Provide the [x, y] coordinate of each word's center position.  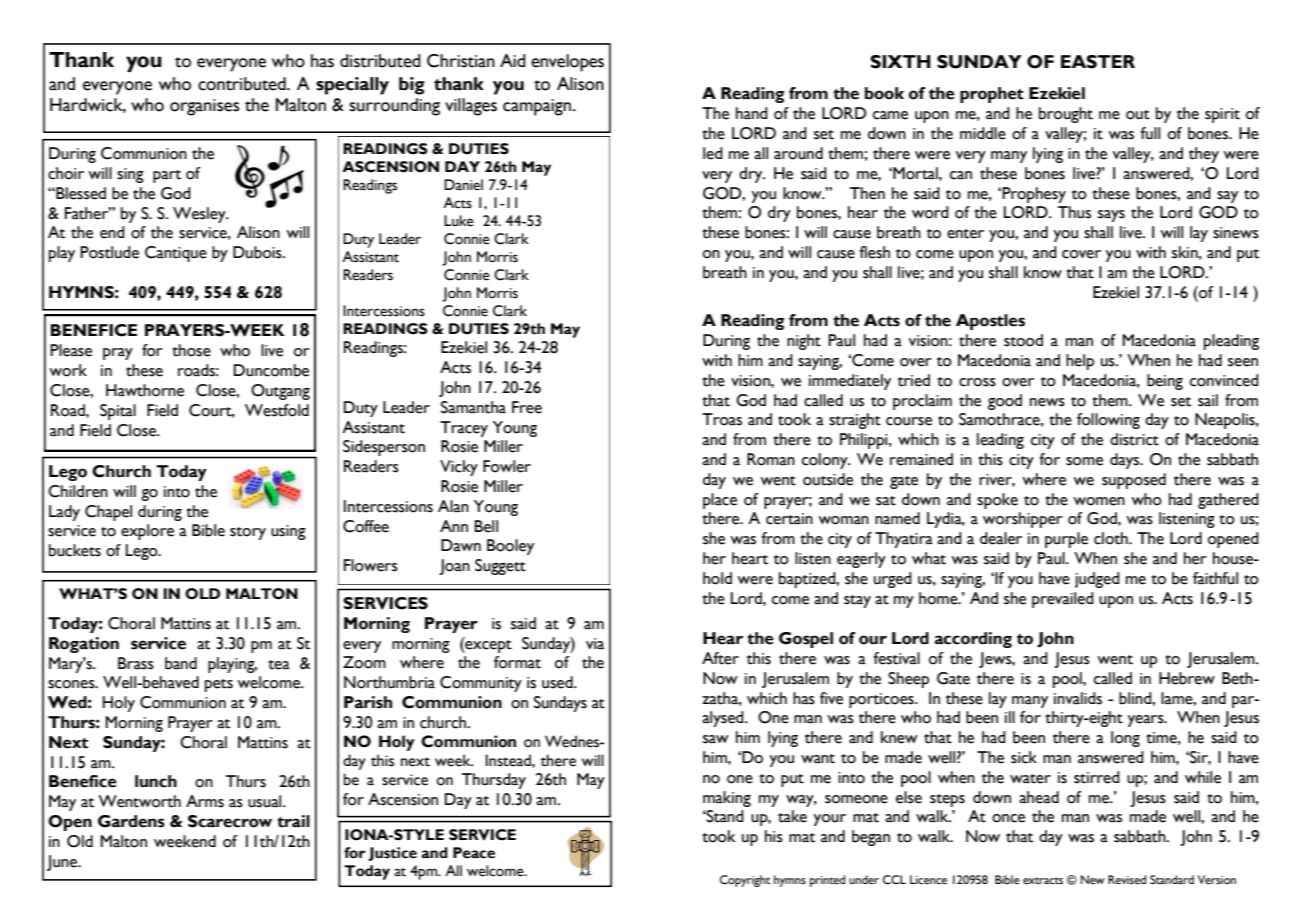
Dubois [258, 252]
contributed [243, 84]
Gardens [131, 821]
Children [78, 491]
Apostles [990, 322]
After [720, 658]
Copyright [745, 881]
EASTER [1098, 62]
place [720, 501]
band [181, 663]
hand [752, 113]
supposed [1134, 481]
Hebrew [1187, 678]
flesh [874, 252]
